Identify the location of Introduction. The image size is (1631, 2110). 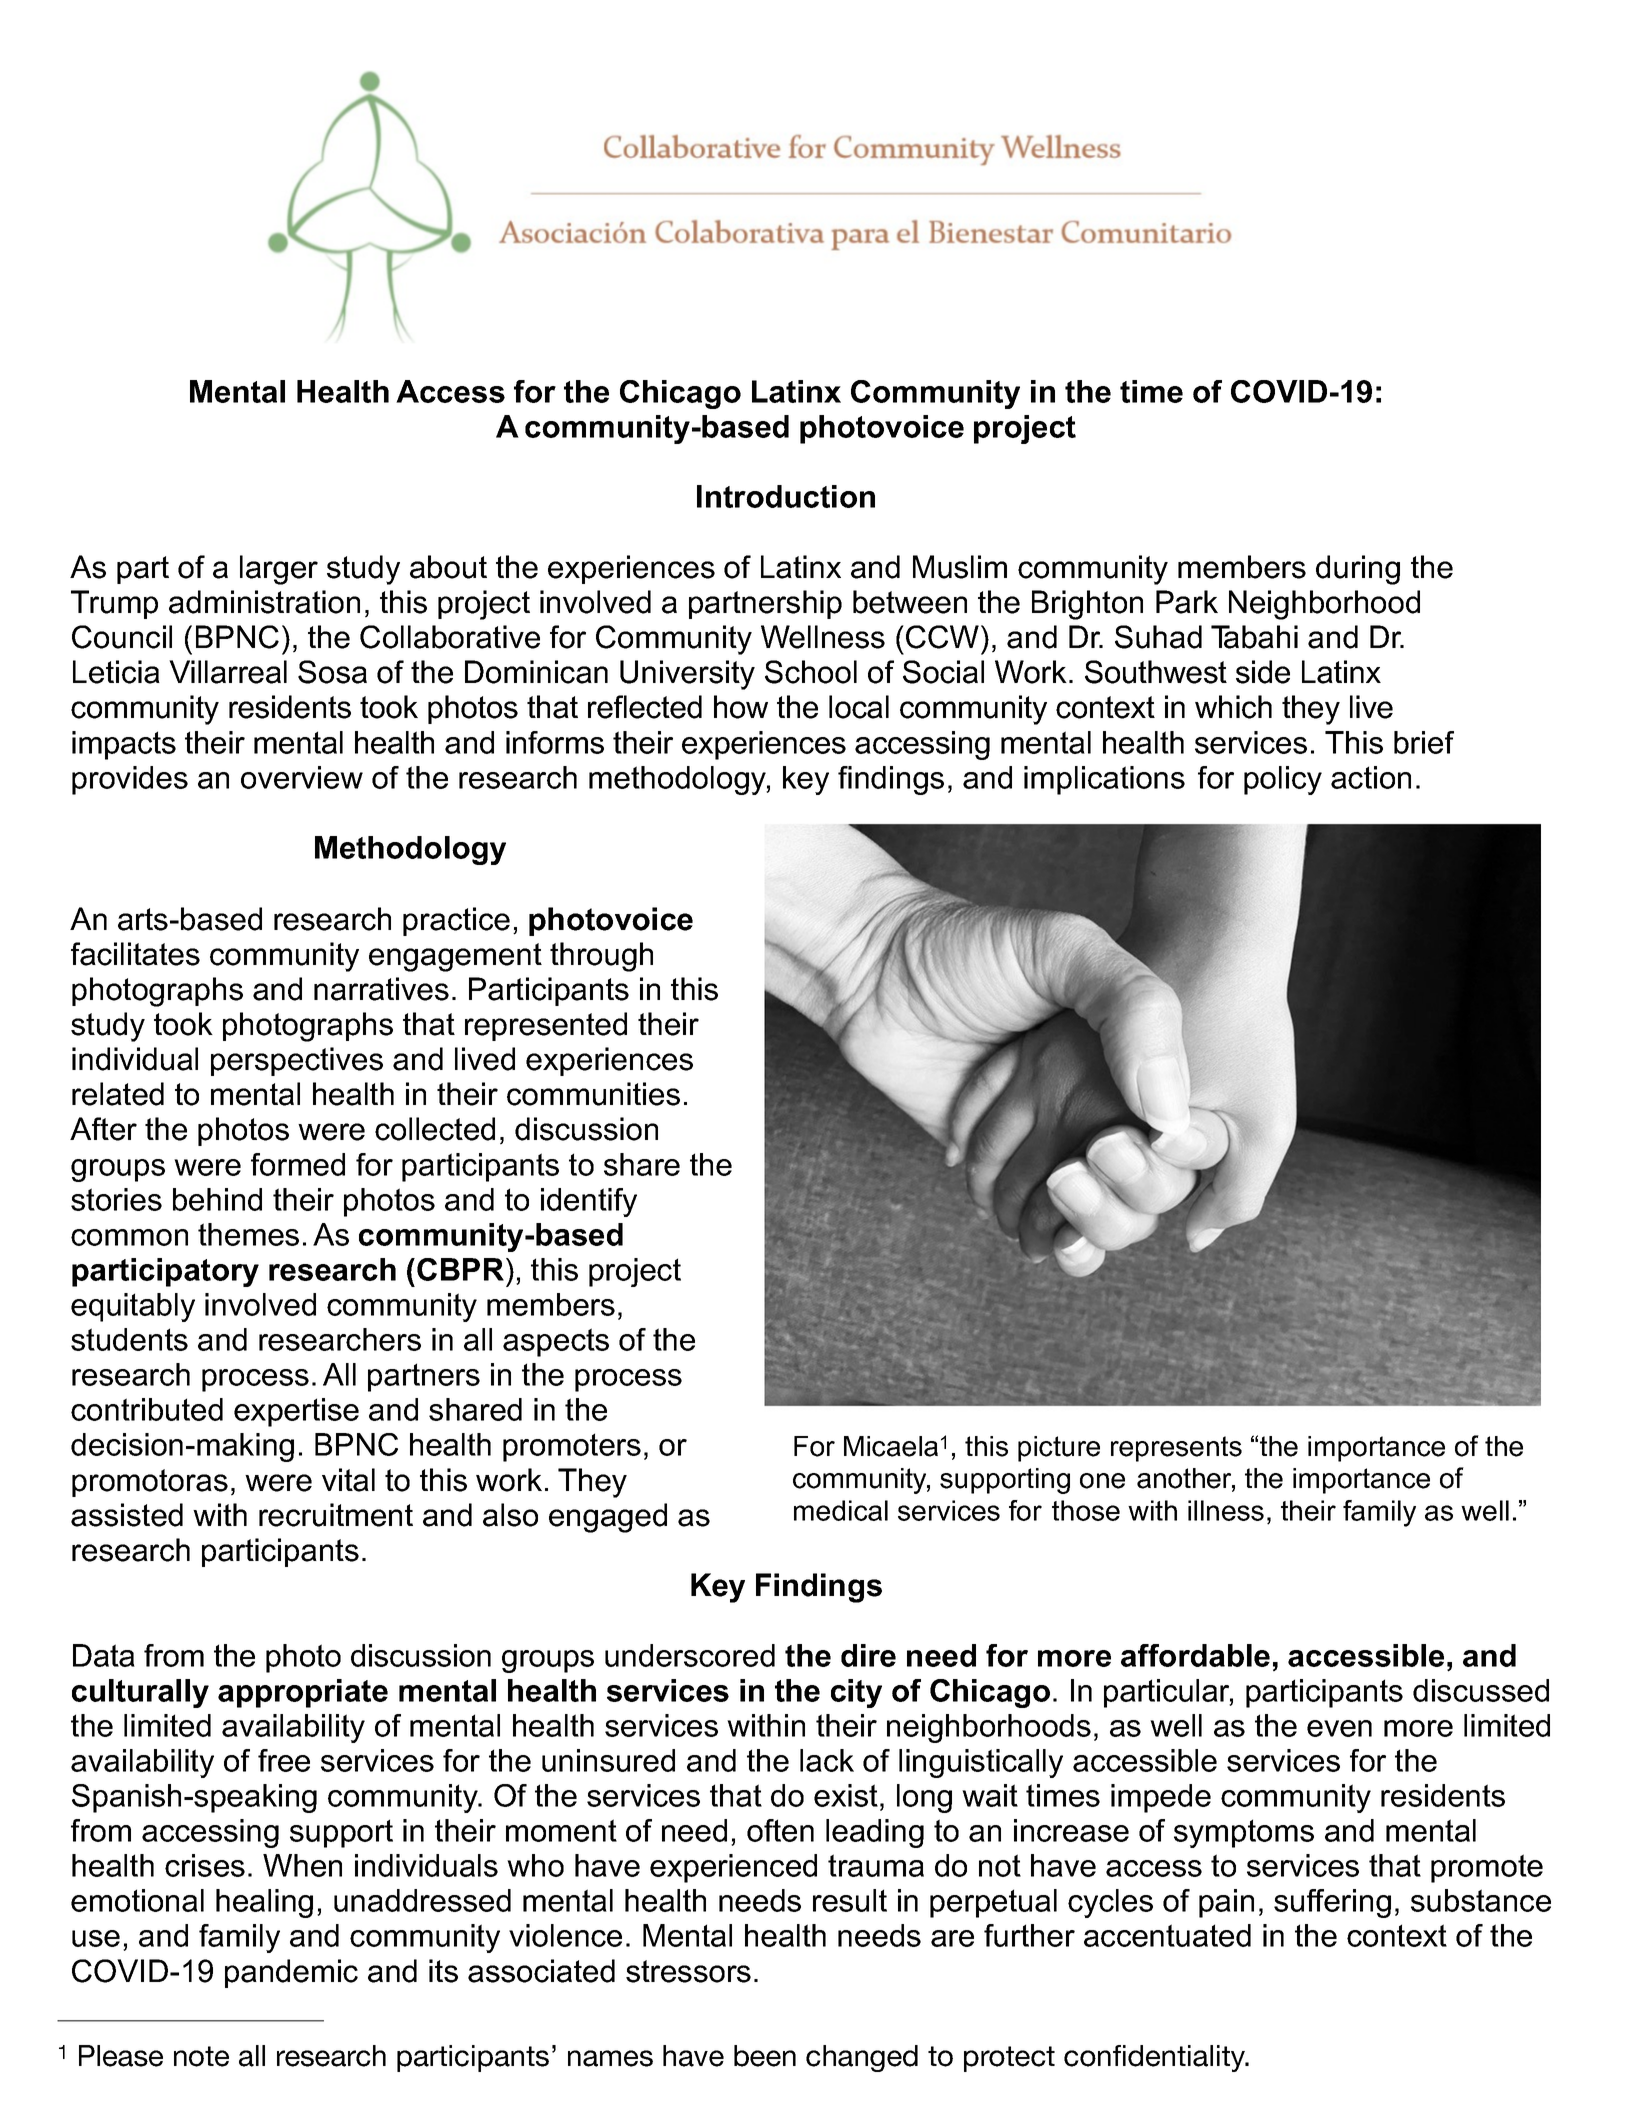
(786, 496).
